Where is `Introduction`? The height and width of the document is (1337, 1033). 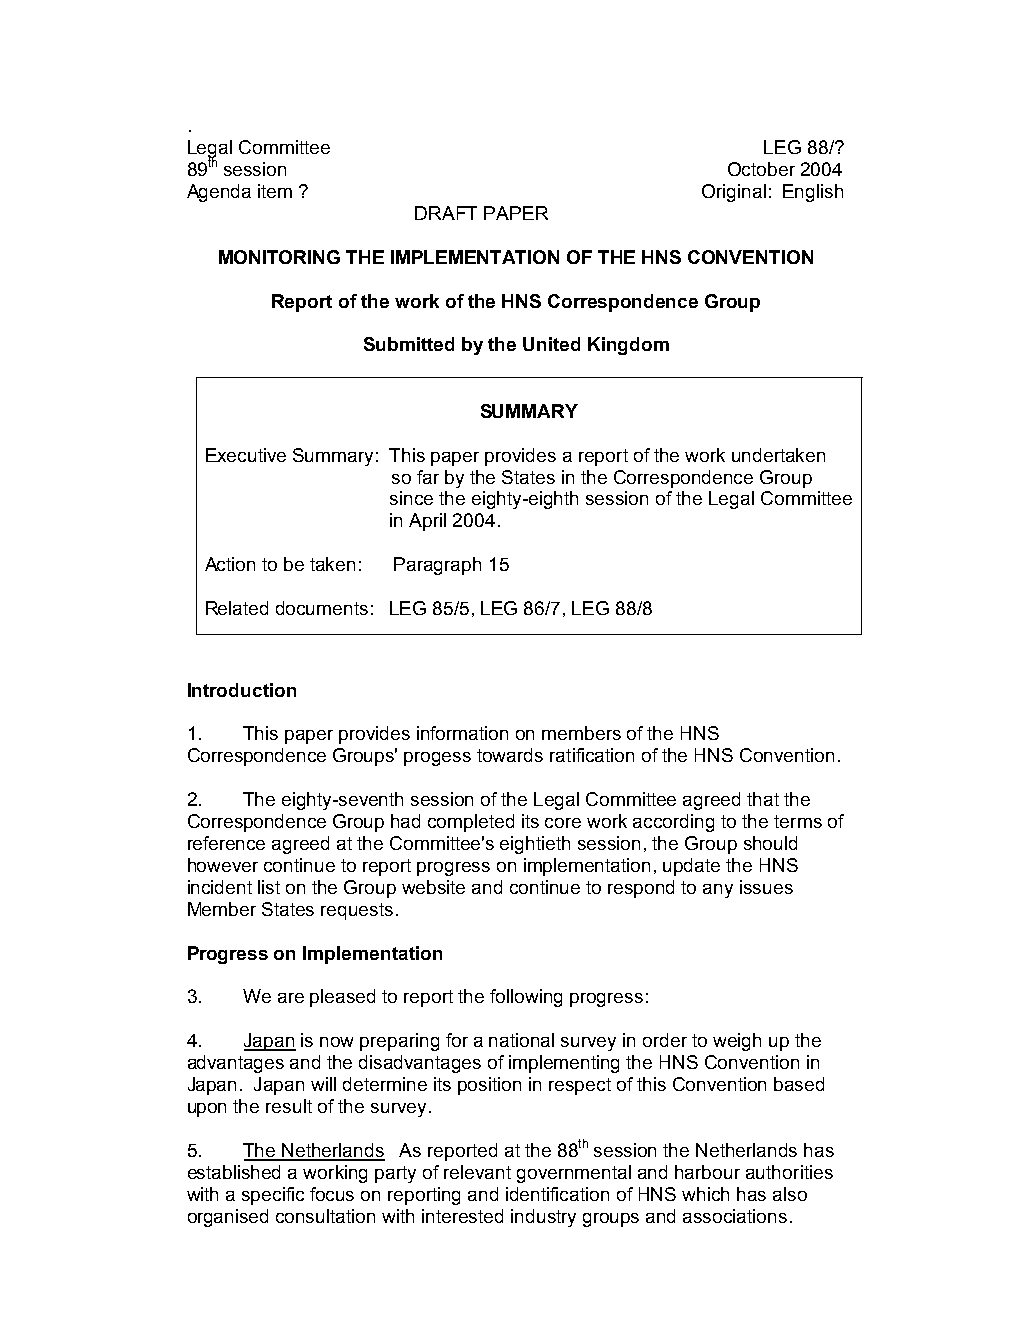
Introduction is located at coordinates (242, 690).
